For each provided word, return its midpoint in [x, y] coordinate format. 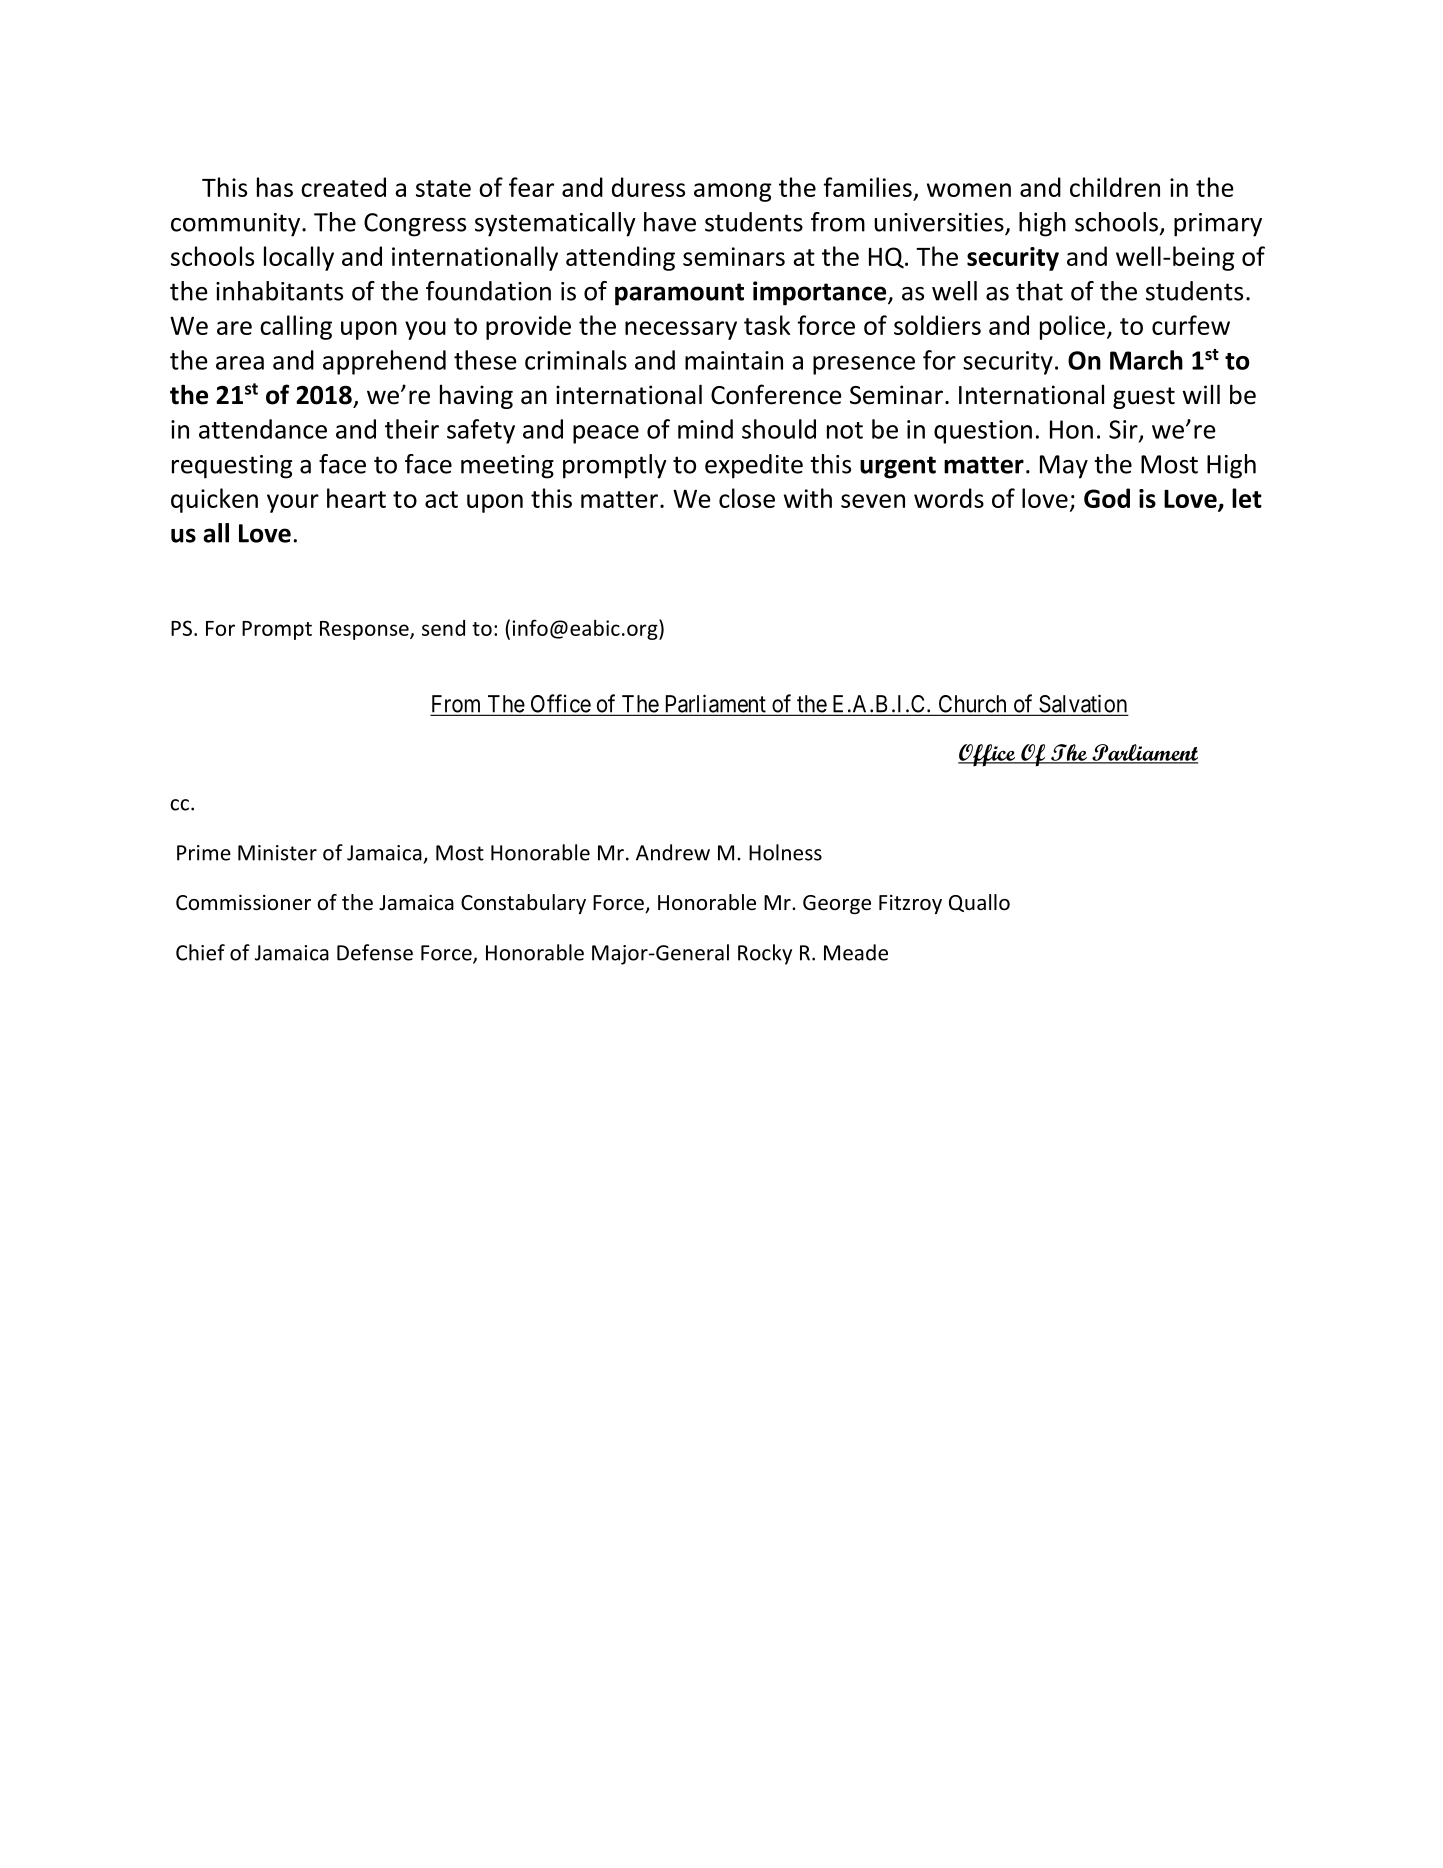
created [343, 187]
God [1107, 498]
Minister [277, 853]
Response [365, 630]
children [1115, 187]
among [733, 192]
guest [1144, 398]
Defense [375, 952]
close [747, 498]
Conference [776, 394]
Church [972, 705]
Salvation [1082, 704]
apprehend [384, 362]
